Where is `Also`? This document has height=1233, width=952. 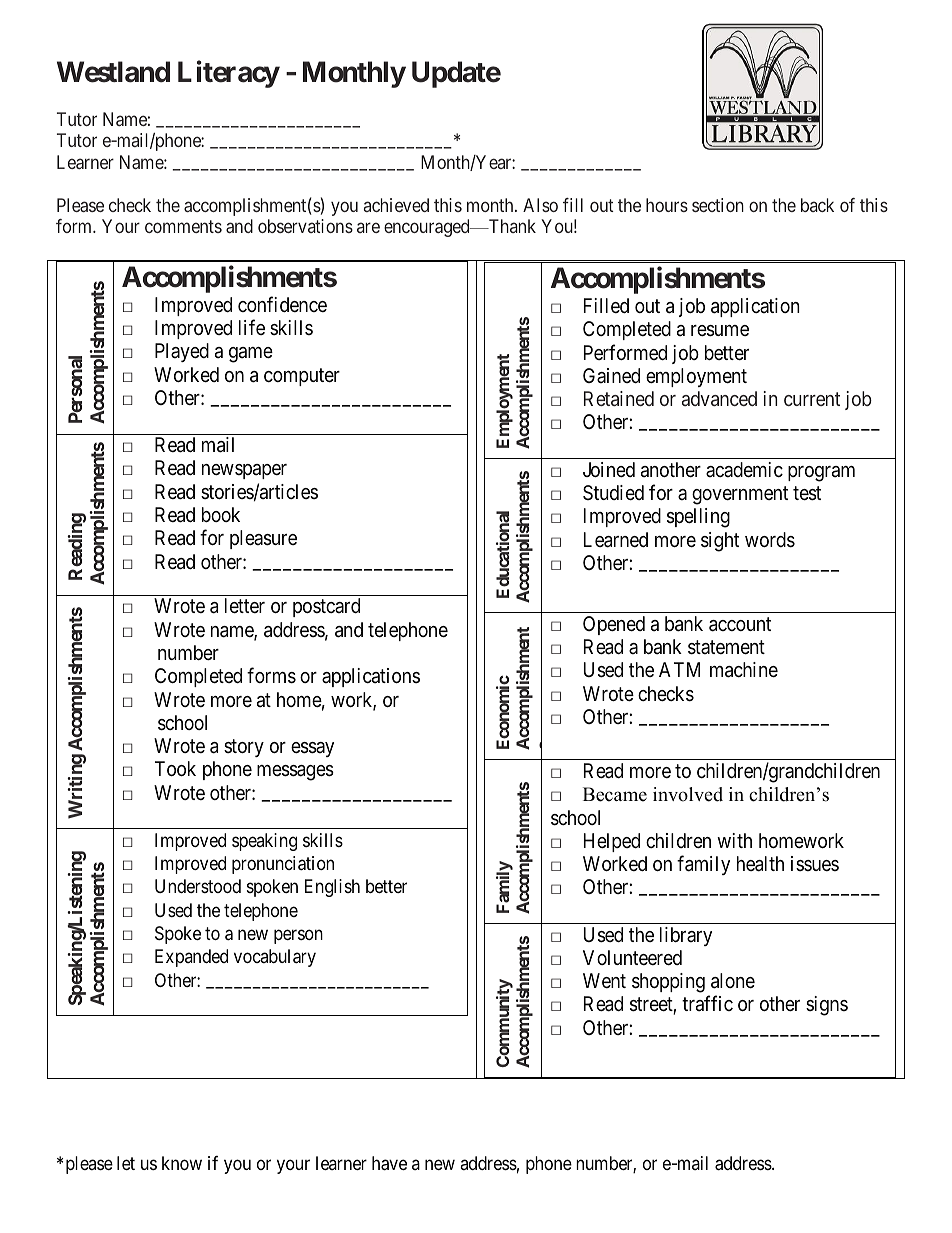 Also is located at coordinates (540, 205).
